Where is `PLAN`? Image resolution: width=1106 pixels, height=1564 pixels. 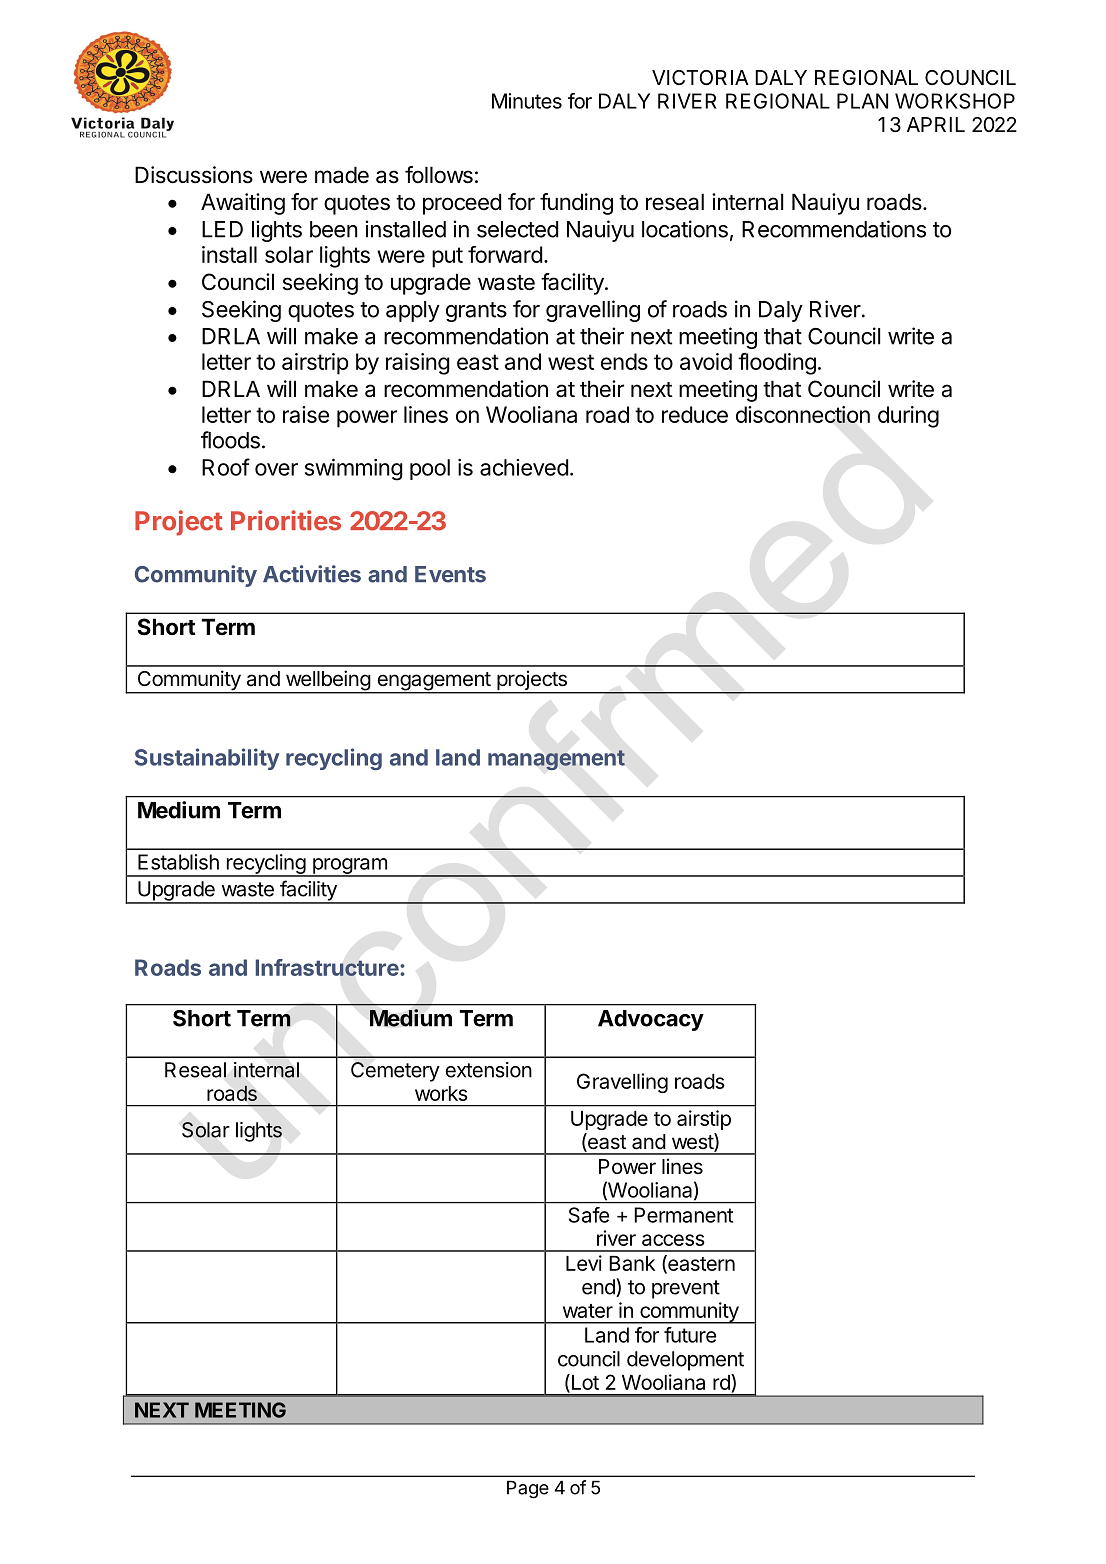 PLAN is located at coordinates (862, 101).
